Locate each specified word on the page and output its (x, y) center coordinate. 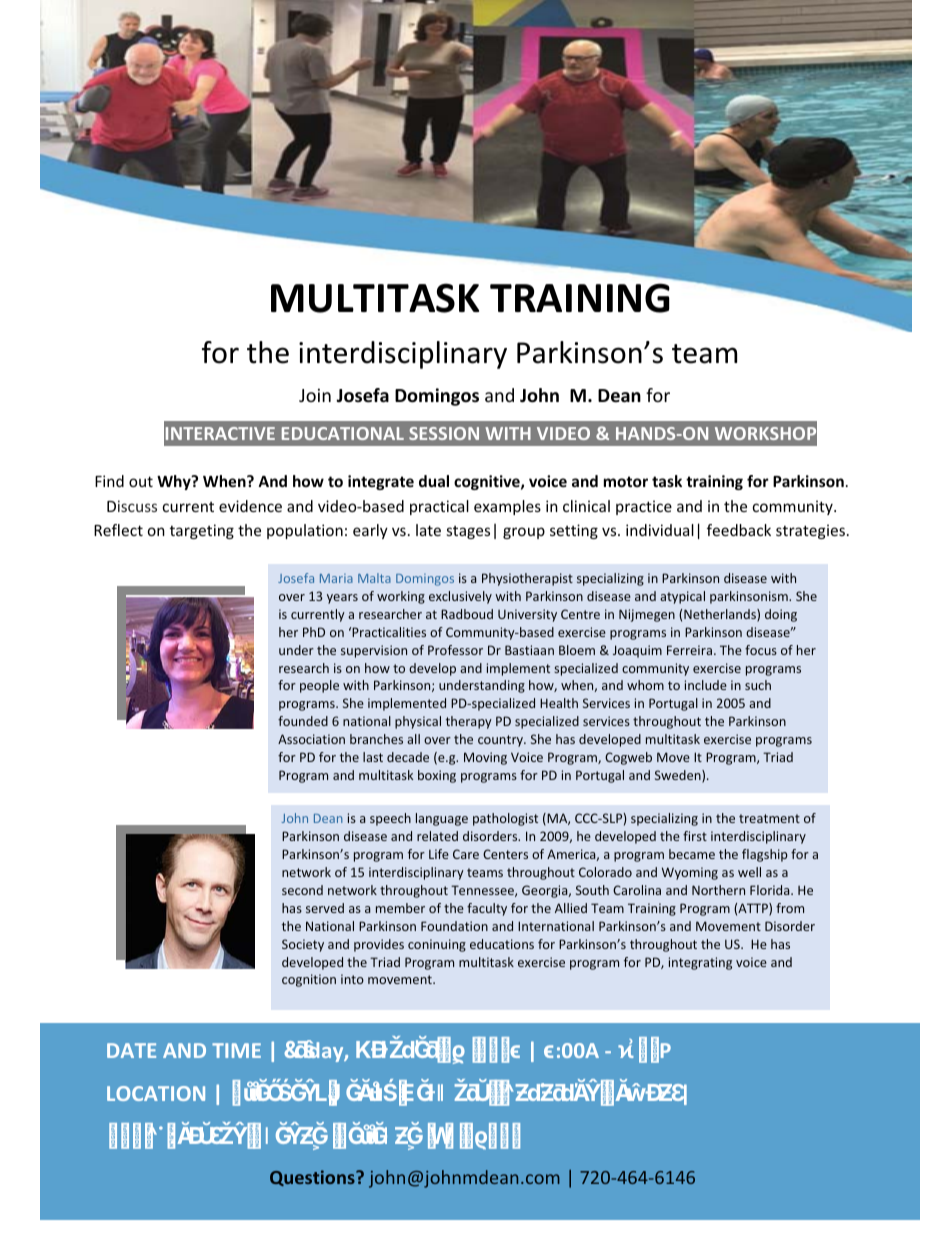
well (749, 872)
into (352, 979)
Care (466, 854)
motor (626, 481)
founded (303, 721)
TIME (236, 1050)
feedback (739, 530)
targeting (202, 531)
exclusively (460, 597)
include (706, 685)
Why (175, 482)
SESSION (444, 433)
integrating (700, 963)
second (302, 890)
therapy (469, 722)
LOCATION (156, 1093)
